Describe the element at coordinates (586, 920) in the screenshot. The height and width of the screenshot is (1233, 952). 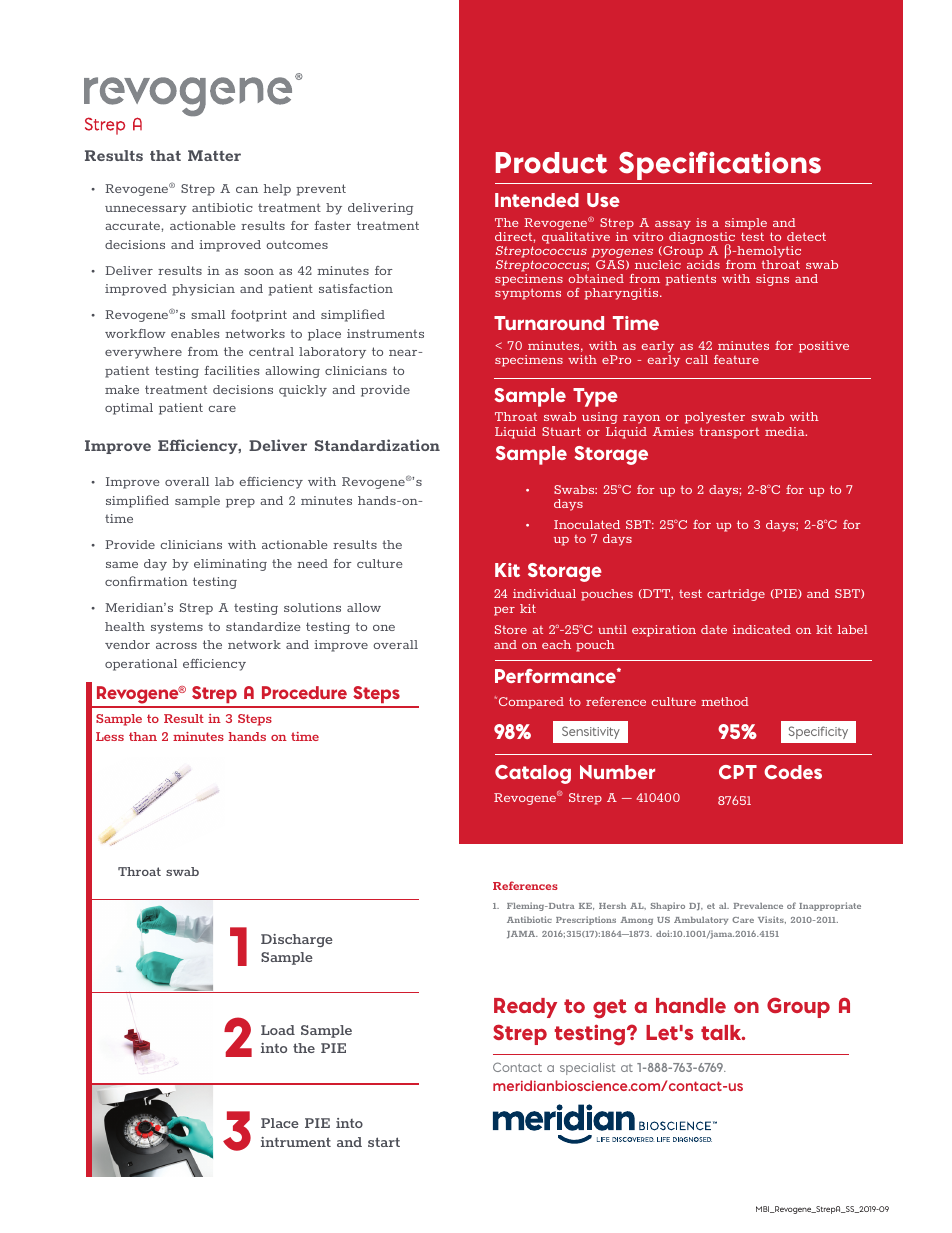
I see `Prescriptions` at that location.
